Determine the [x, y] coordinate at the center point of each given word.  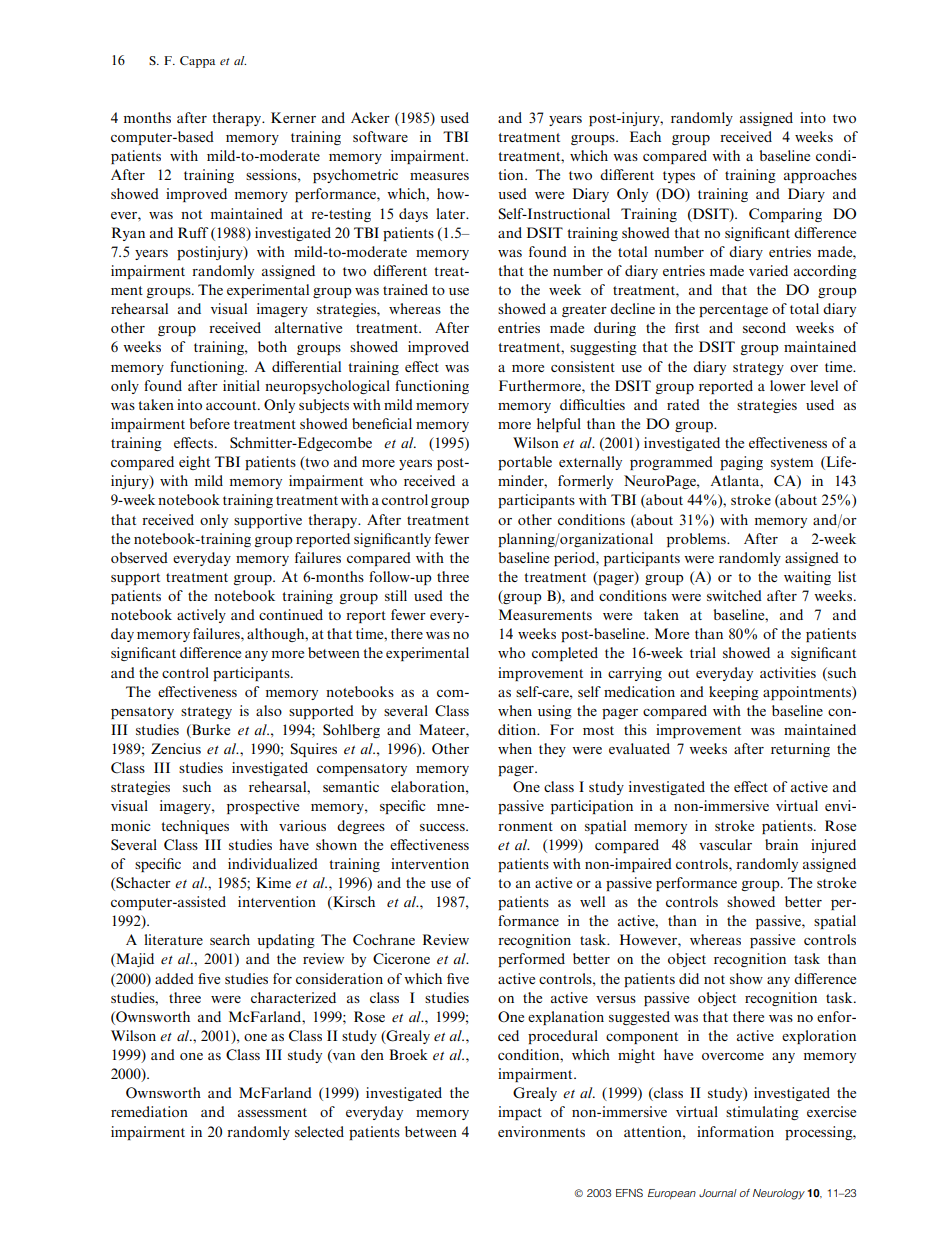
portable [525, 463]
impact [520, 1113]
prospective [263, 807]
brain [781, 844]
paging [741, 463]
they [552, 750]
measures [439, 176]
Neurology [779, 1194]
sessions [272, 174]
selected [319, 1131]
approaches [820, 176]
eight [194, 463]
